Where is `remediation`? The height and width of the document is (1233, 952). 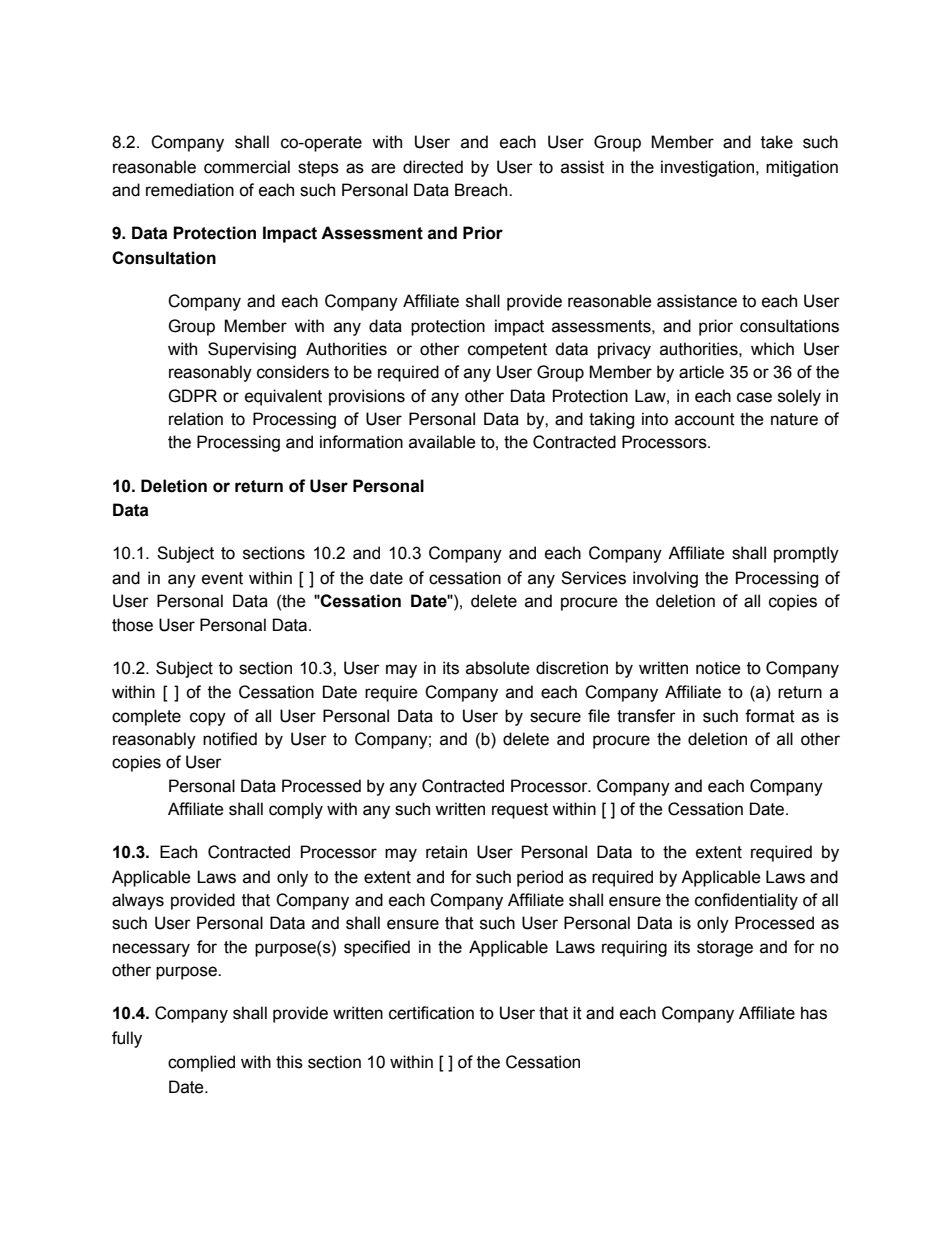
remediation is located at coordinates (190, 190).
